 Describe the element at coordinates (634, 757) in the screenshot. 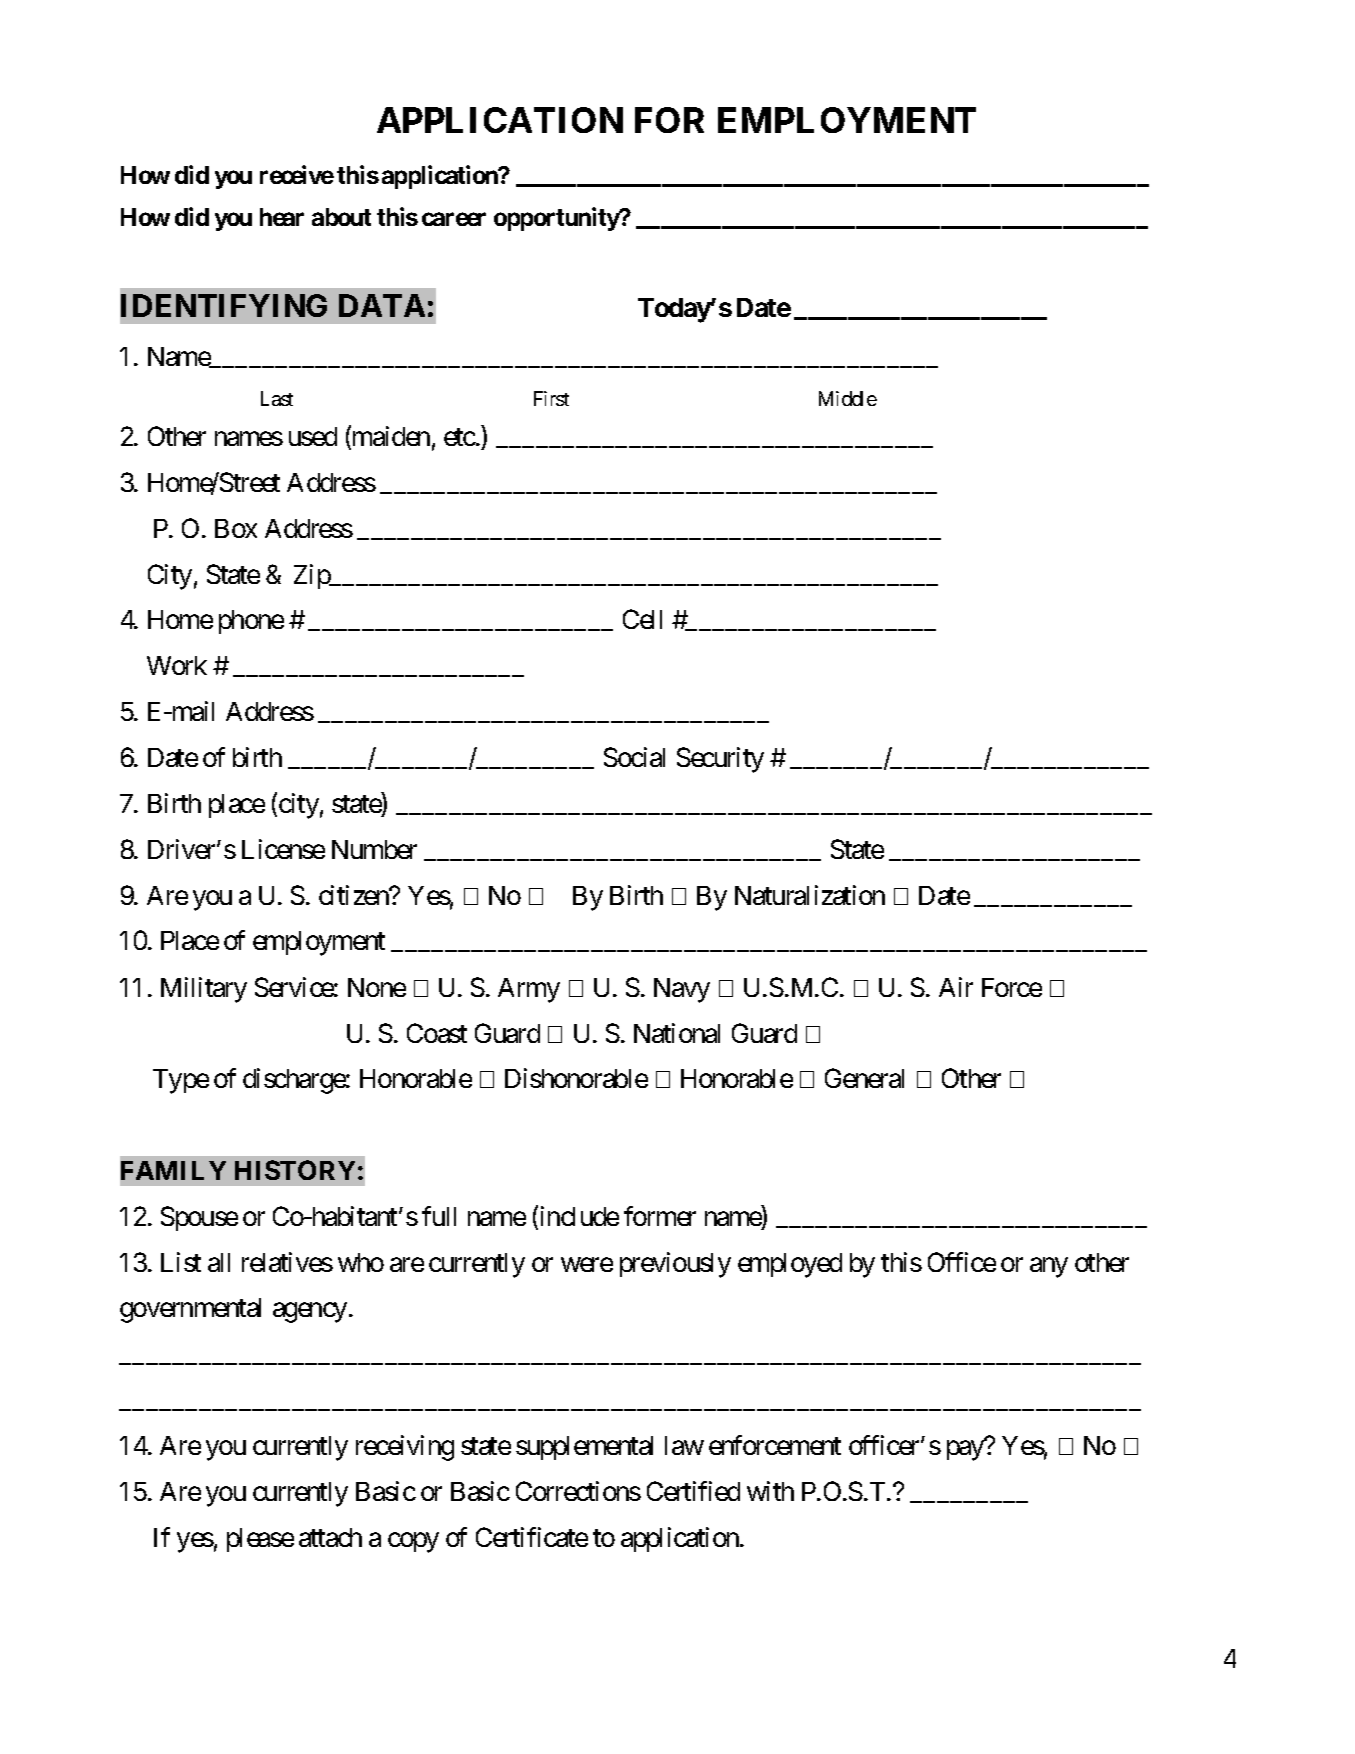

I see `Social` at that location.
